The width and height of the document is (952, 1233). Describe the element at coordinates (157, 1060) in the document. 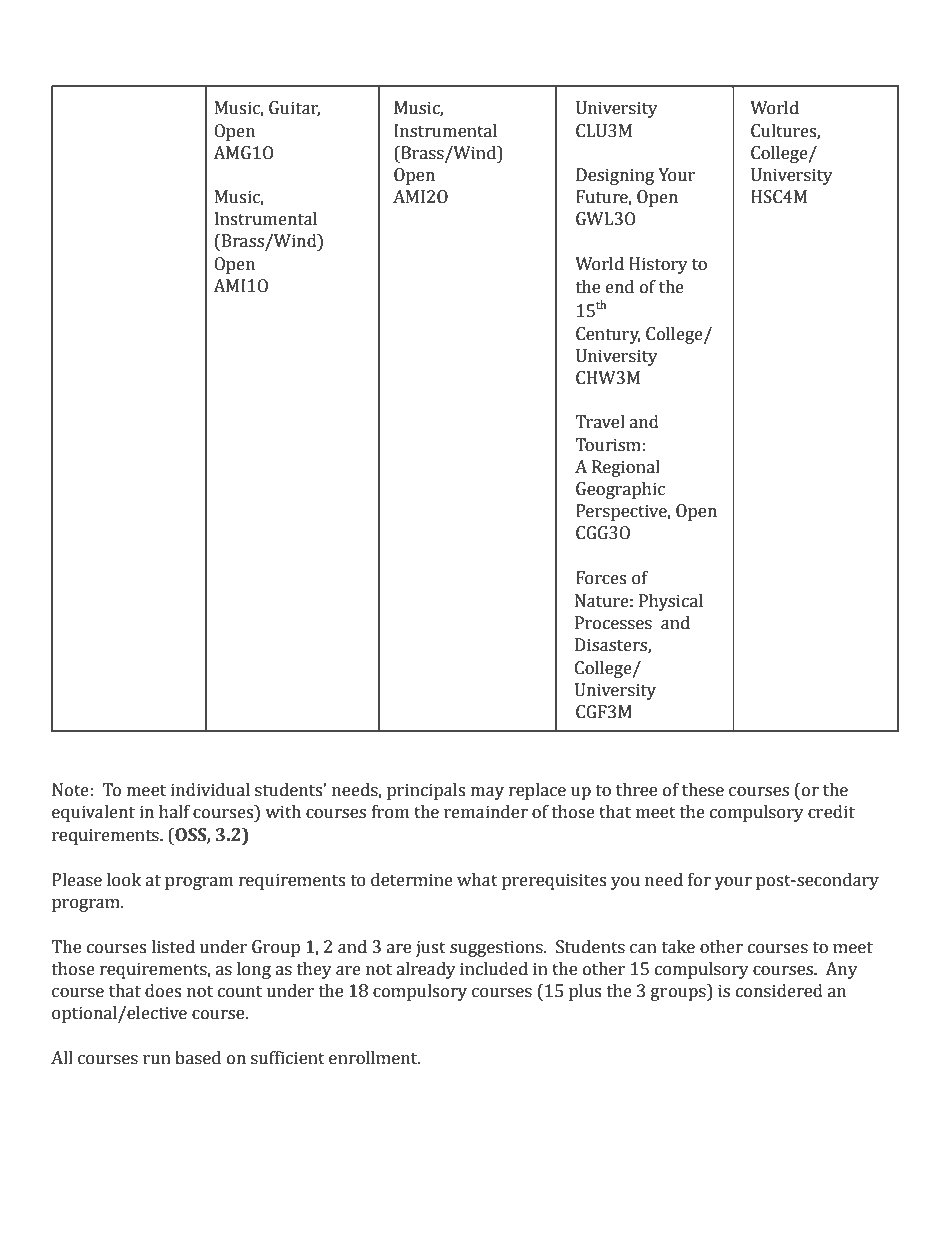

I see `run` at that location.
